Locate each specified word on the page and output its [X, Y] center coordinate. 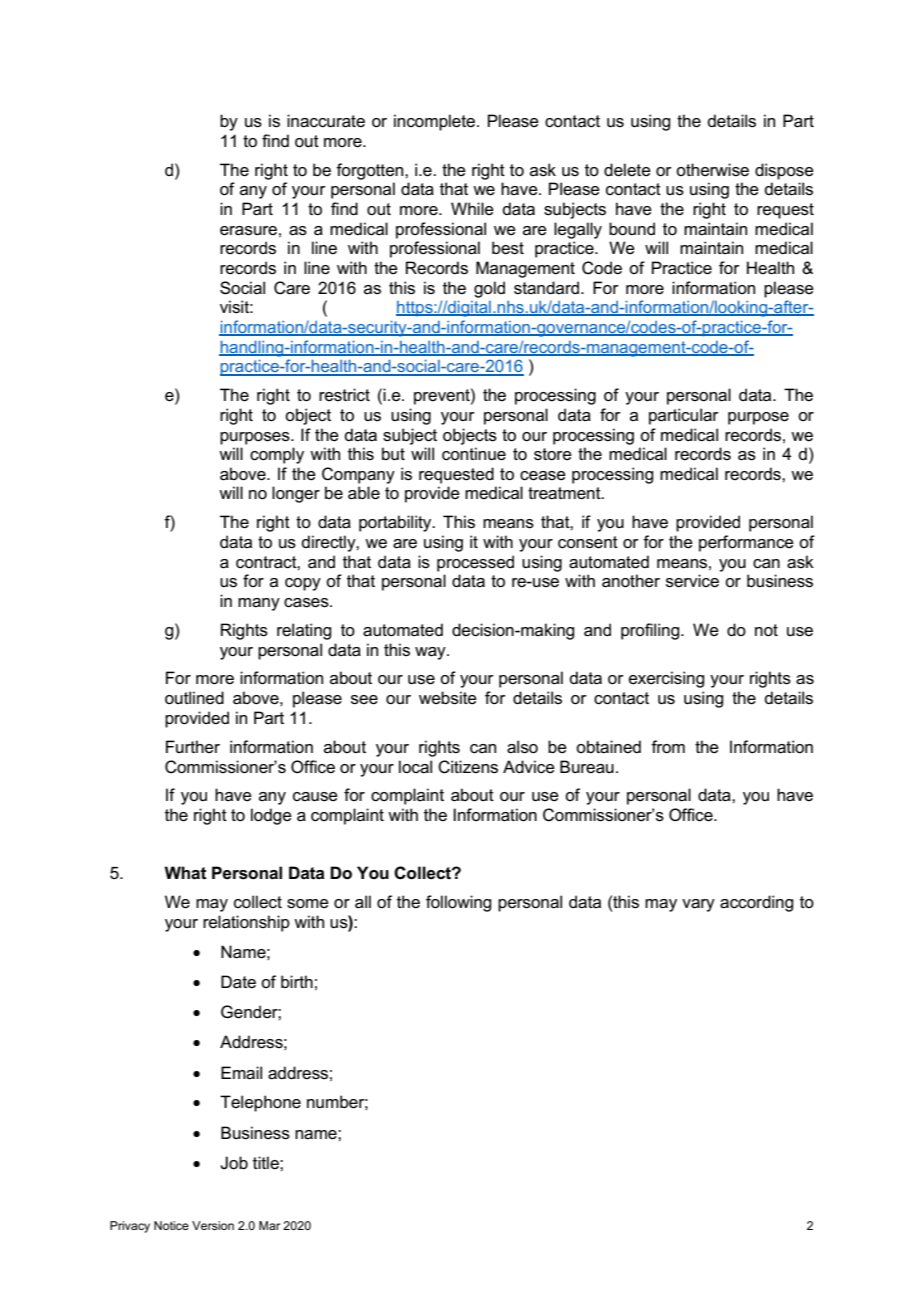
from [668, 747]
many [259, 604]
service [692, 581]
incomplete [436, 122]
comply [277, 455]
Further [193, 747]
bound [632, 229]
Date [238, 982]
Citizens [468, 767]
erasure [248, 231]
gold [489, 289]
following [458, 903]
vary [698, 905]
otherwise [712, 170]
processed [475, 563]
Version [213, 1225]
